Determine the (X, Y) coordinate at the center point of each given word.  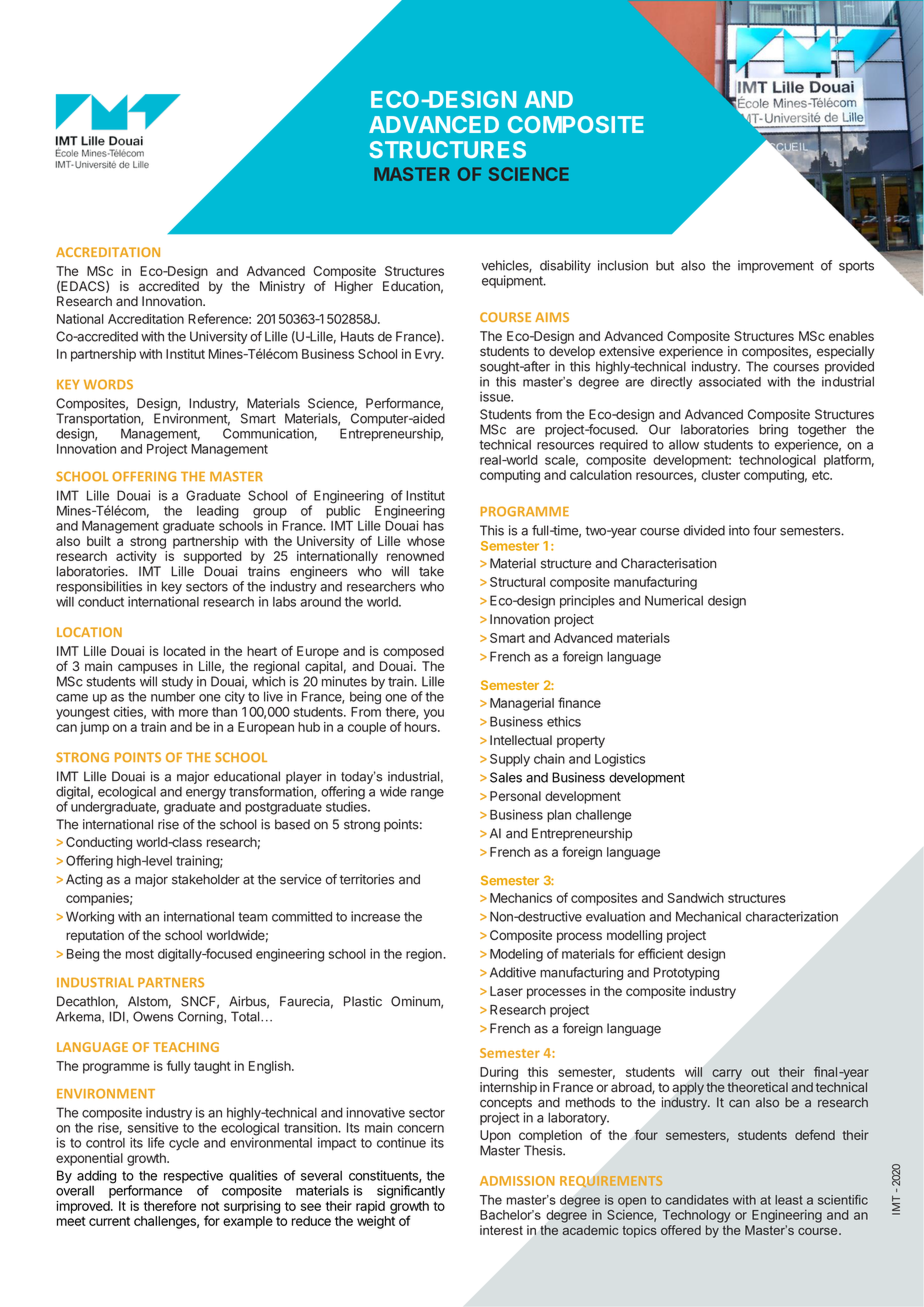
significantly (411, 1192)
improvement (776, 266)
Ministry (282, 287)
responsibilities (99, 587)
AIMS (552, 317)
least (789, 1200)
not (210, 1206)
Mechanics (521, 898)
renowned (415, 556)
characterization (792, 916)
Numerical (674, 600)
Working (90, 918)
